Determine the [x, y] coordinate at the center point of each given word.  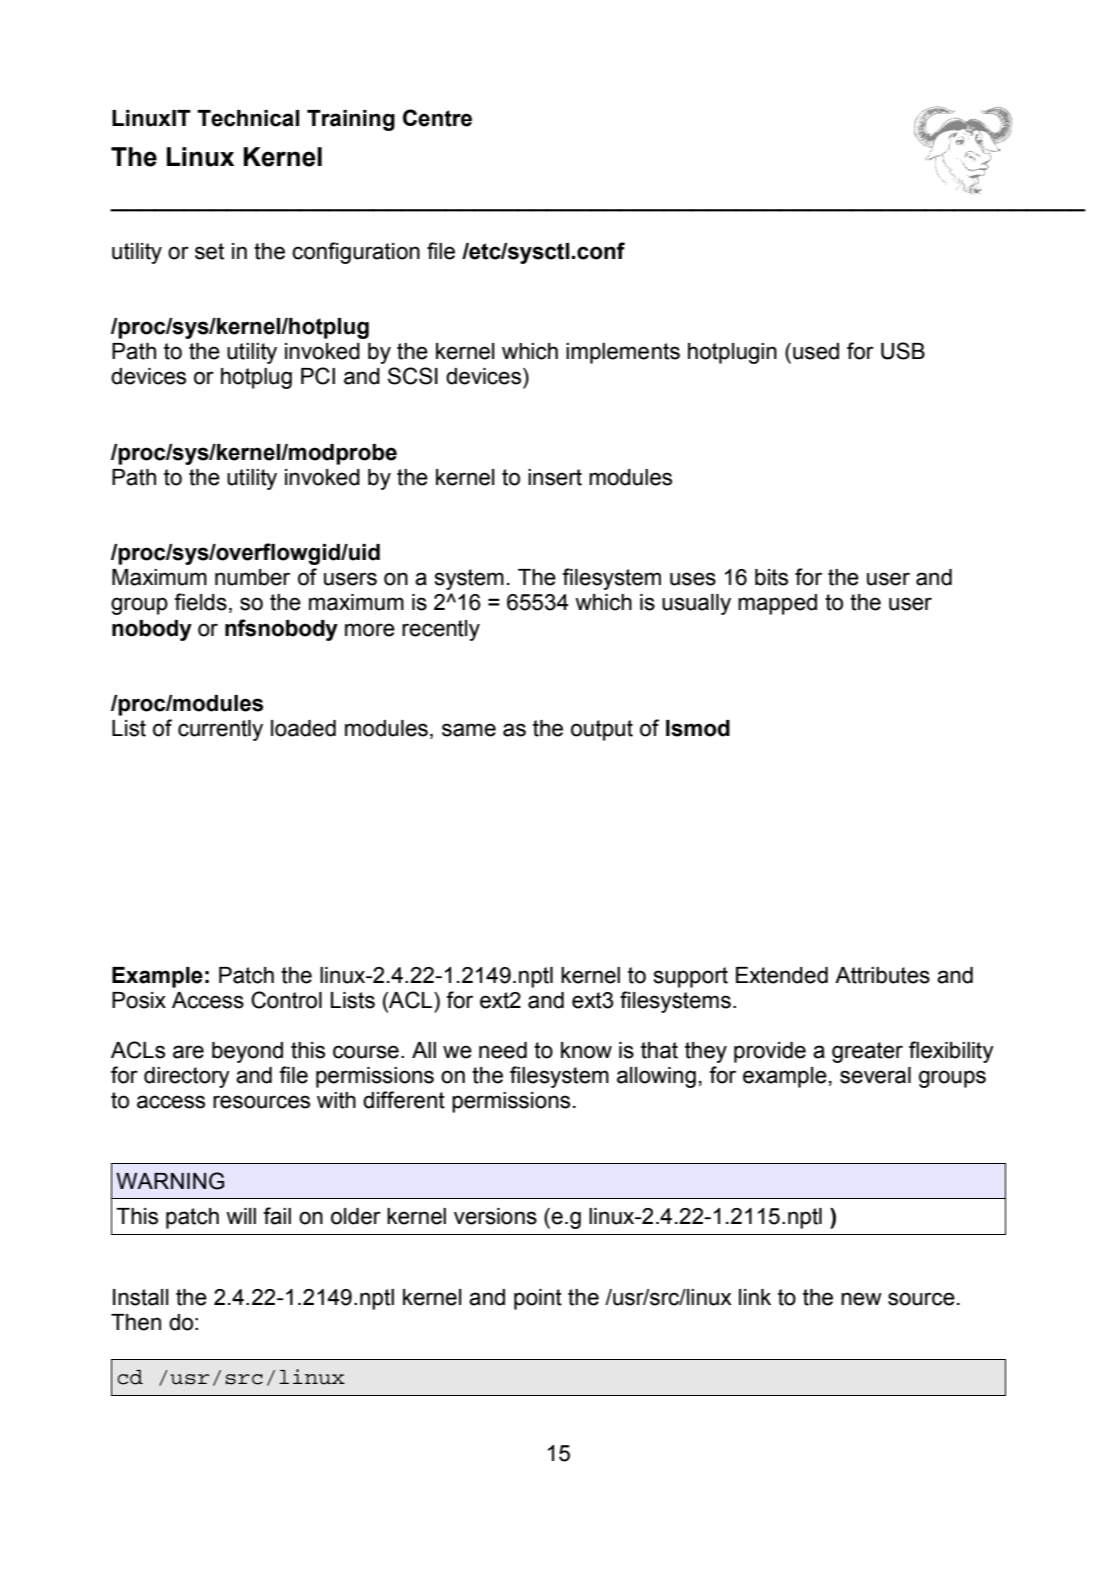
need [503, 1050]
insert [555, 477]
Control [286, 1000]
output [602, 730]
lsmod [698, 728]
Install [141, 1297]
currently [220, 730]
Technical [248, 118]
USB [903, 351]
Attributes [882, 975]
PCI [318, 376]
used [816, 351]
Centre [437, 118]
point [538, 1299]
